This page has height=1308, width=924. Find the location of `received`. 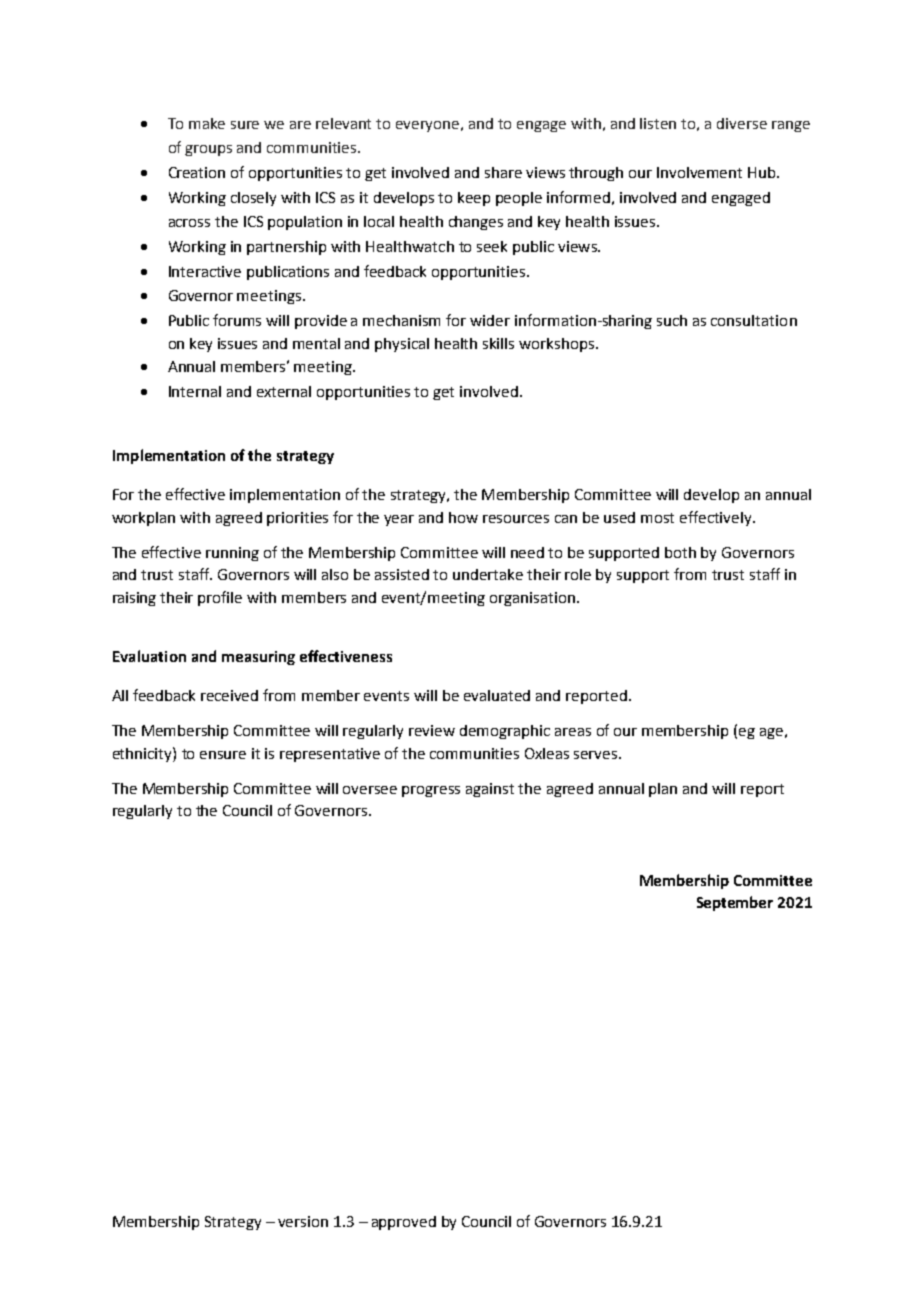

received is located at coordinates (229, 695).
